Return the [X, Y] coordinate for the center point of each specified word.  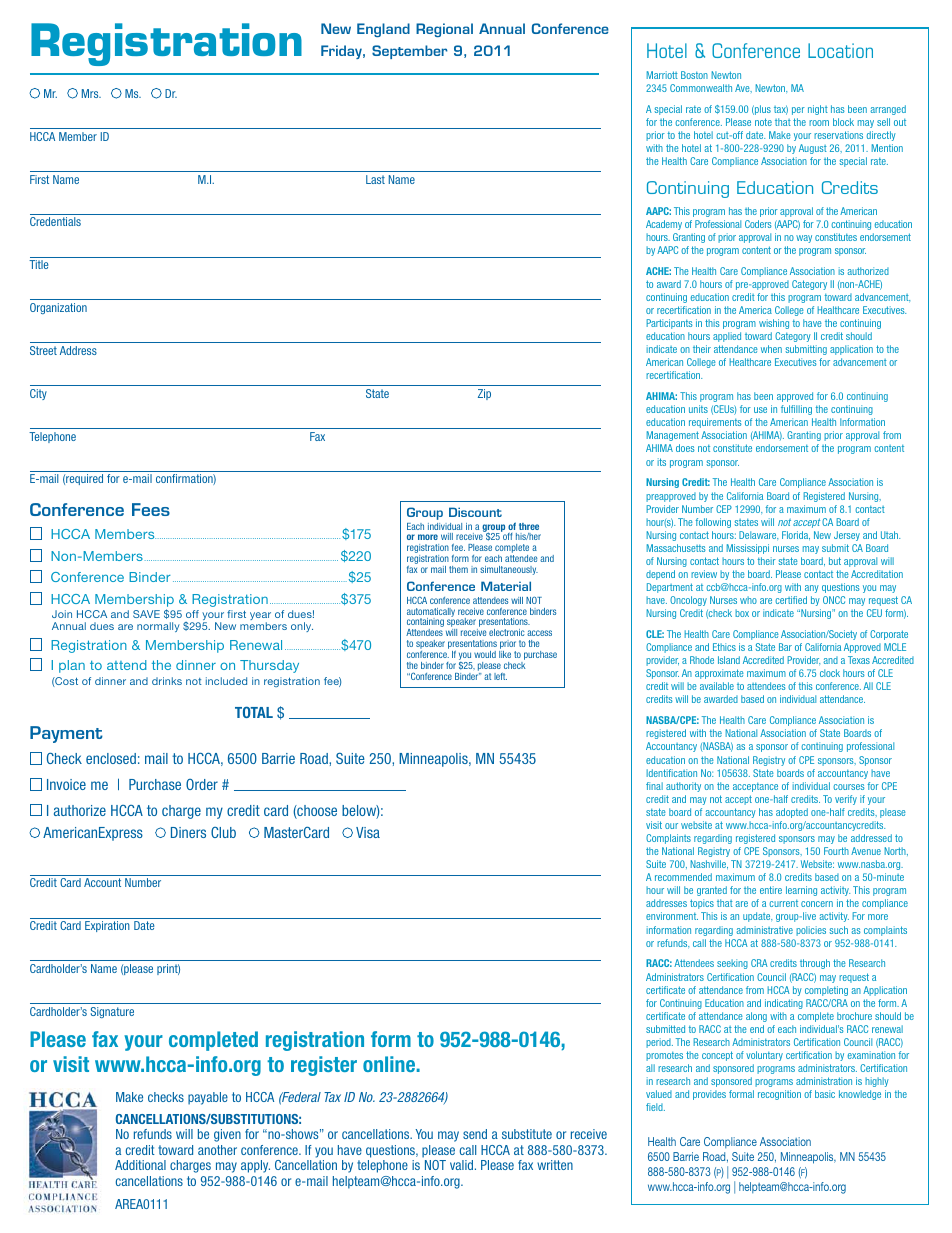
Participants [669, 324]
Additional [140, 1165]
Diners [188, 832]
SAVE [146, 614]
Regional [444, 30]
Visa [368, 832]
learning [801, 891]
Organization [58, 308]
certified [791, 600]
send [475, 1134]
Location [840, 50]
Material [506, 586]
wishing [774, 324]
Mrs [91, 93]
